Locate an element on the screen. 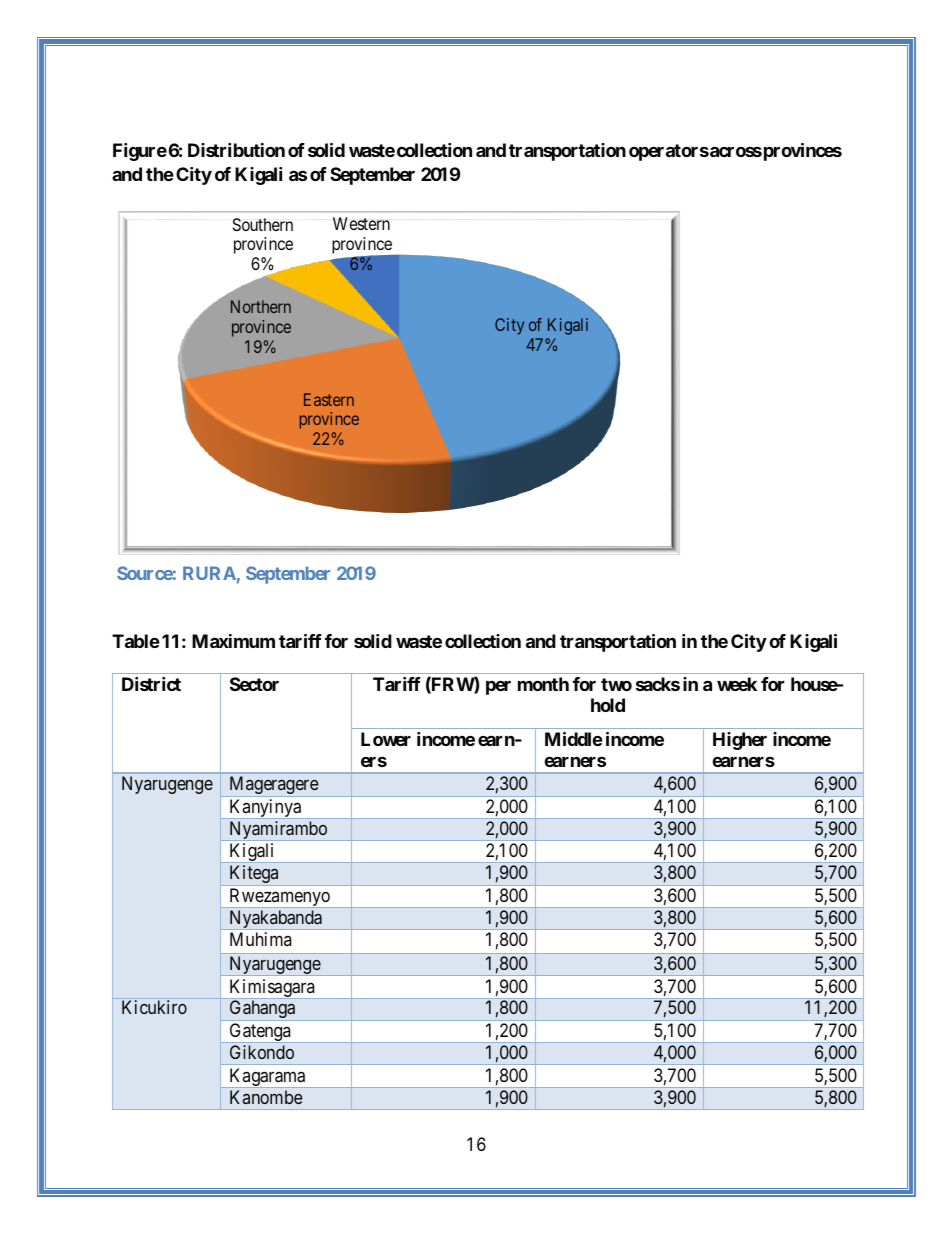 The width and height of the screenshot is (952, 1233). Eastern is located at coordinates (329, 399).
